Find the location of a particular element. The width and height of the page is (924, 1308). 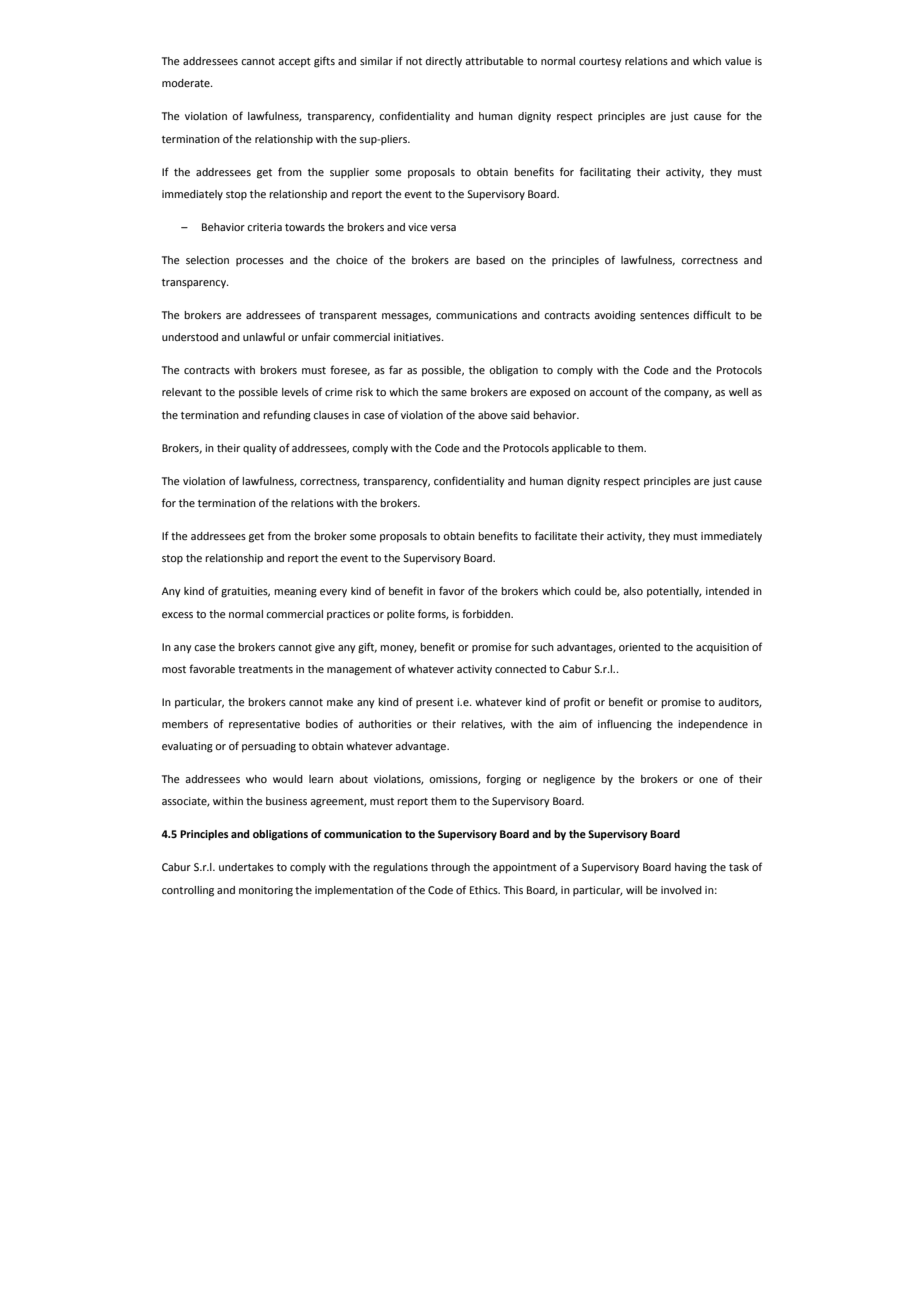

based is located at coordinates (490, 260).
